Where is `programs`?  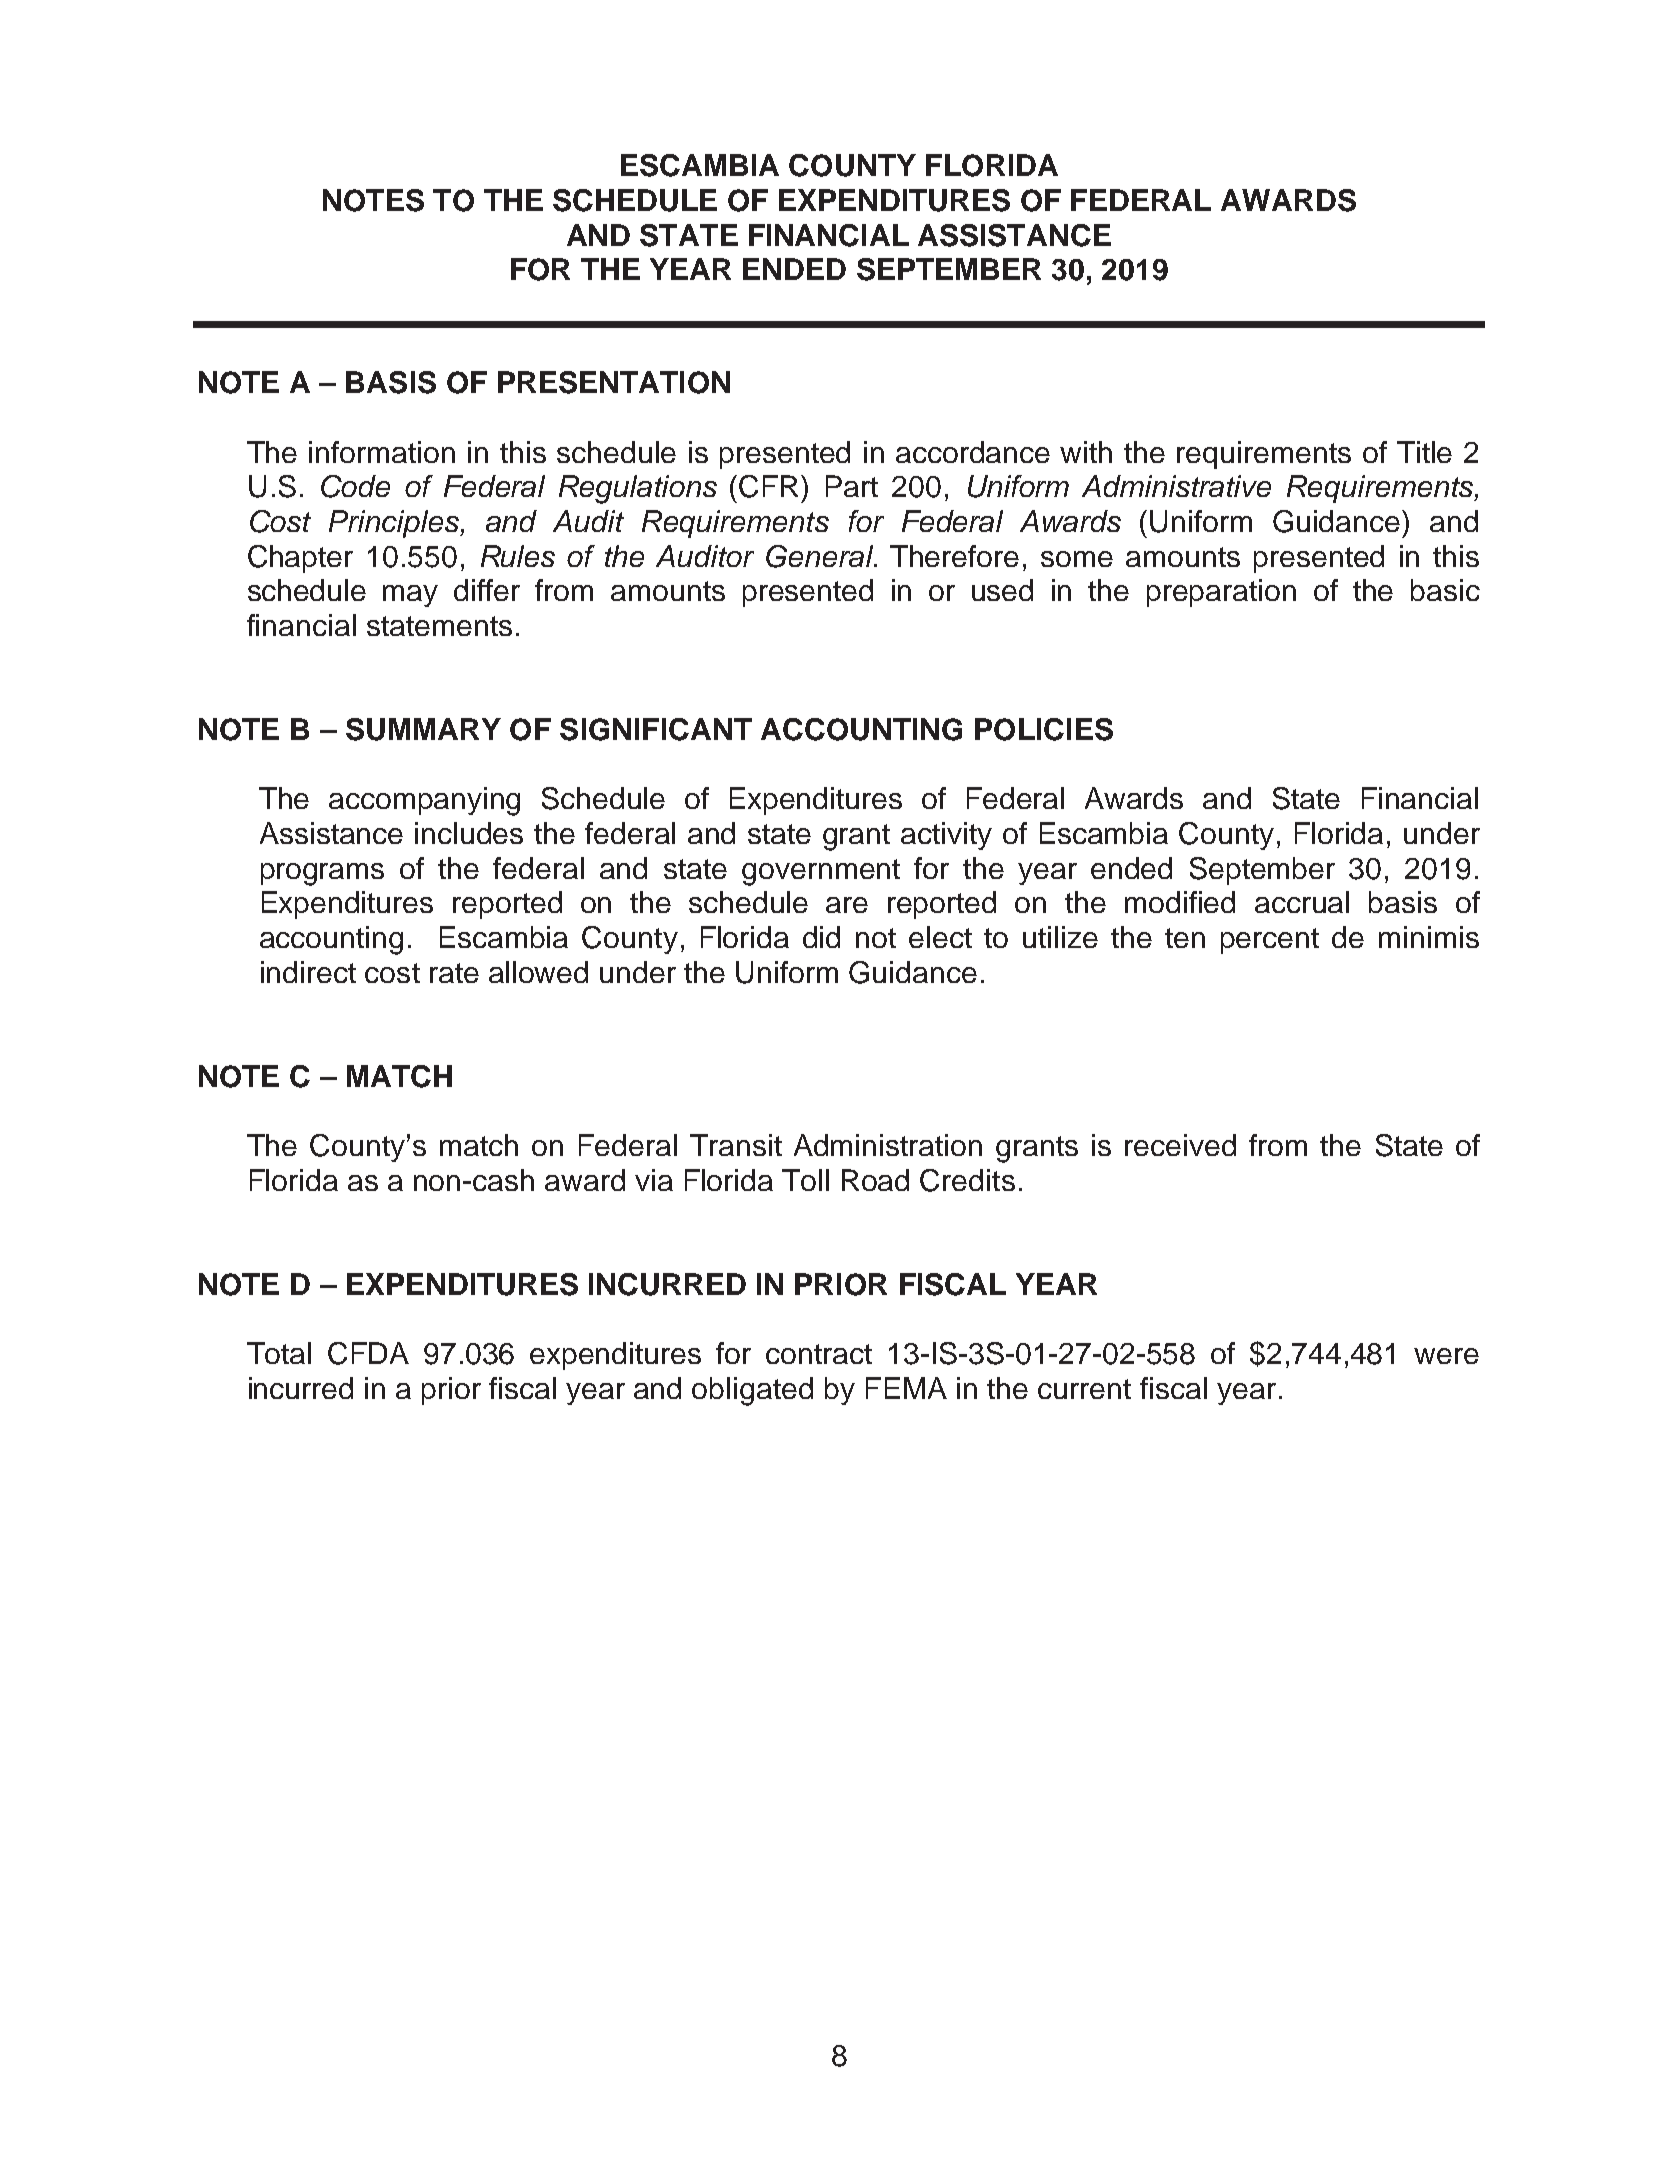
programs is located at coordinates (322, 874).
